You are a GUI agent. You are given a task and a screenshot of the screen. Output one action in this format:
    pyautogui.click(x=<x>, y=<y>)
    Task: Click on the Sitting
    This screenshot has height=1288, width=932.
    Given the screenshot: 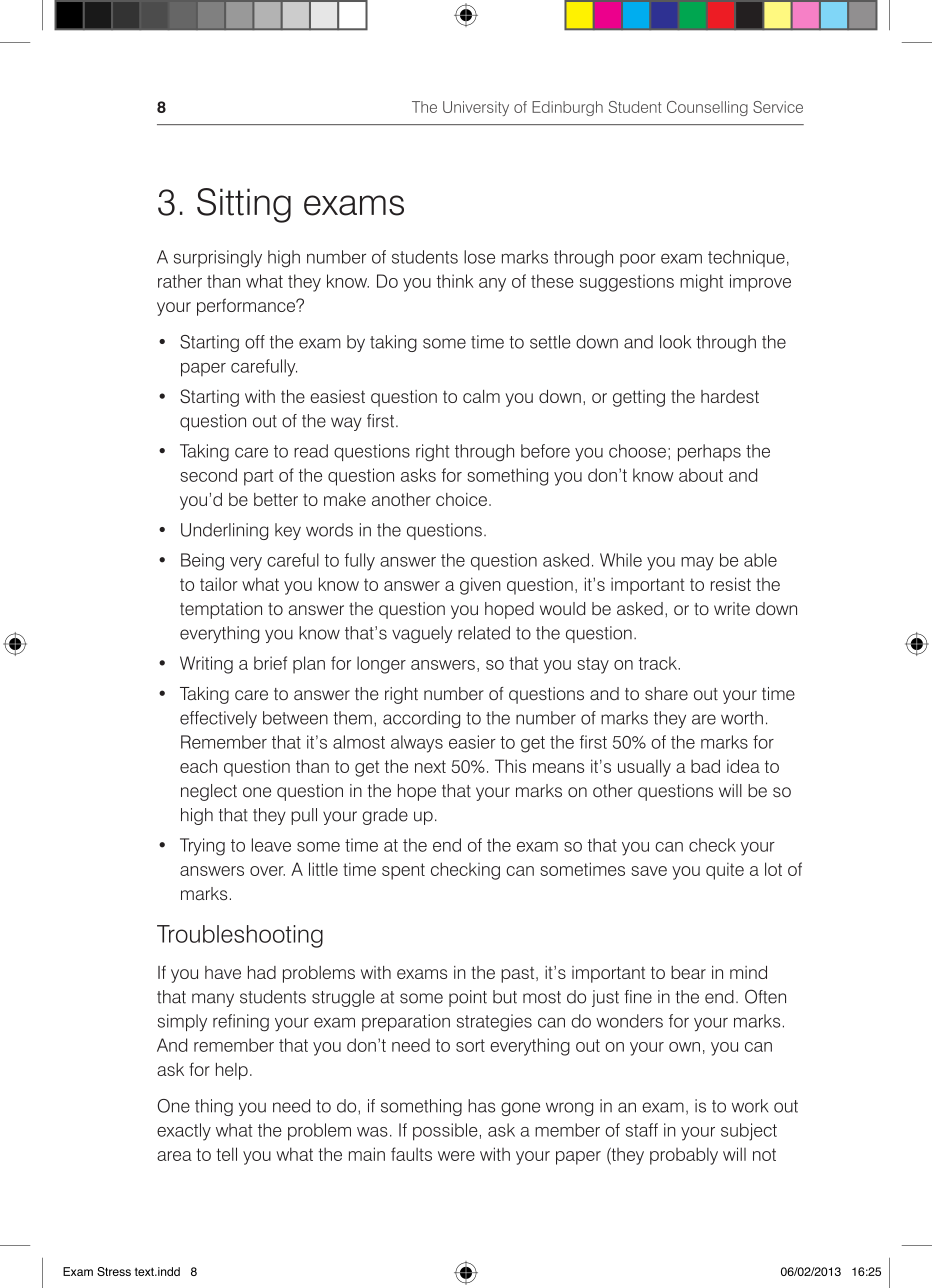 What is the action you would take?
    pyautogui.click(x=244, y=205)
